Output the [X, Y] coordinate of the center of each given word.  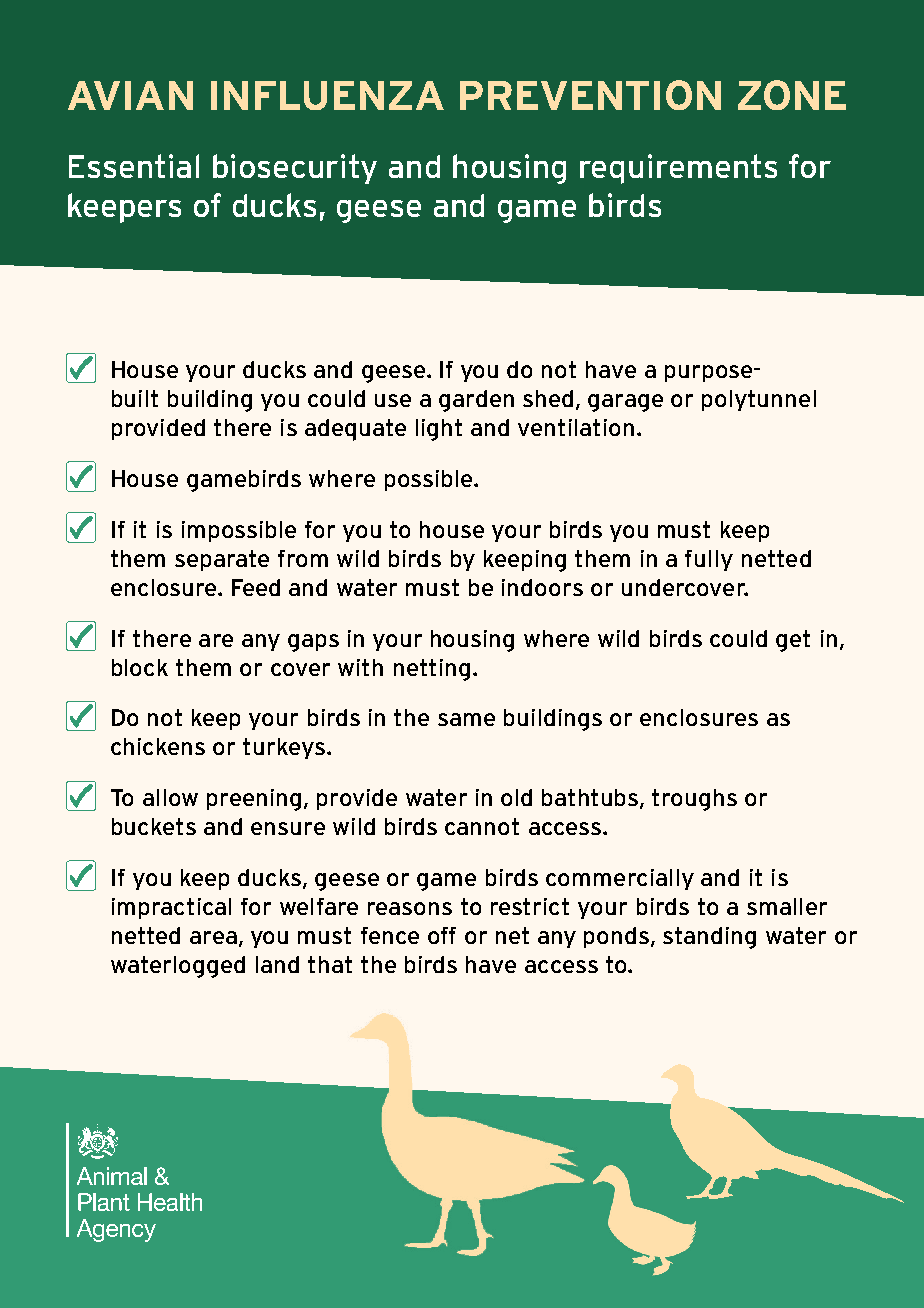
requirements [678, 169]
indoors [542, 587]
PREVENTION [590, 95]
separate [222, 560]
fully [709, 560]
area [213, 937]
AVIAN [130, 95]
